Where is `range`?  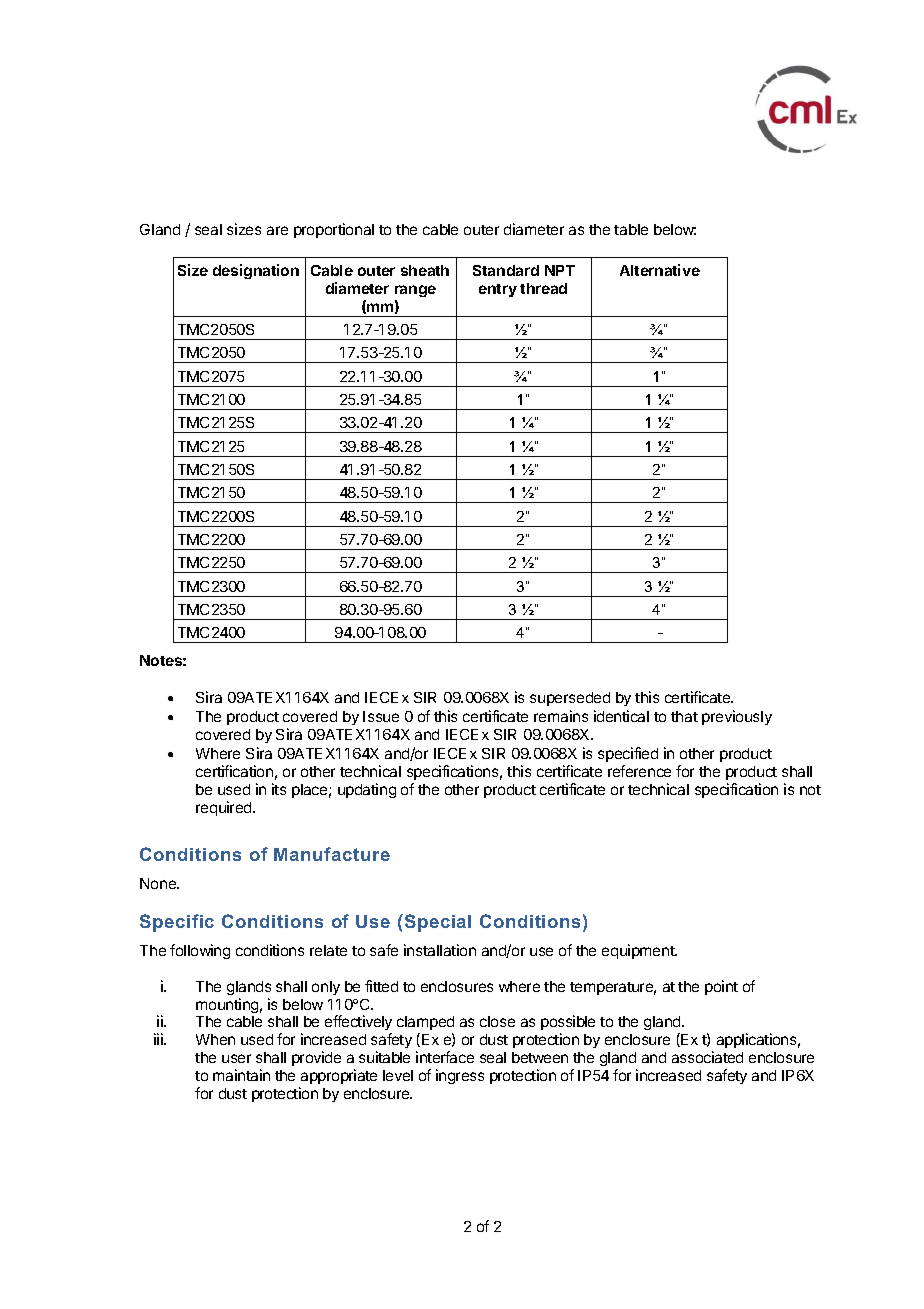
range is located at coordinates (415, 291).
